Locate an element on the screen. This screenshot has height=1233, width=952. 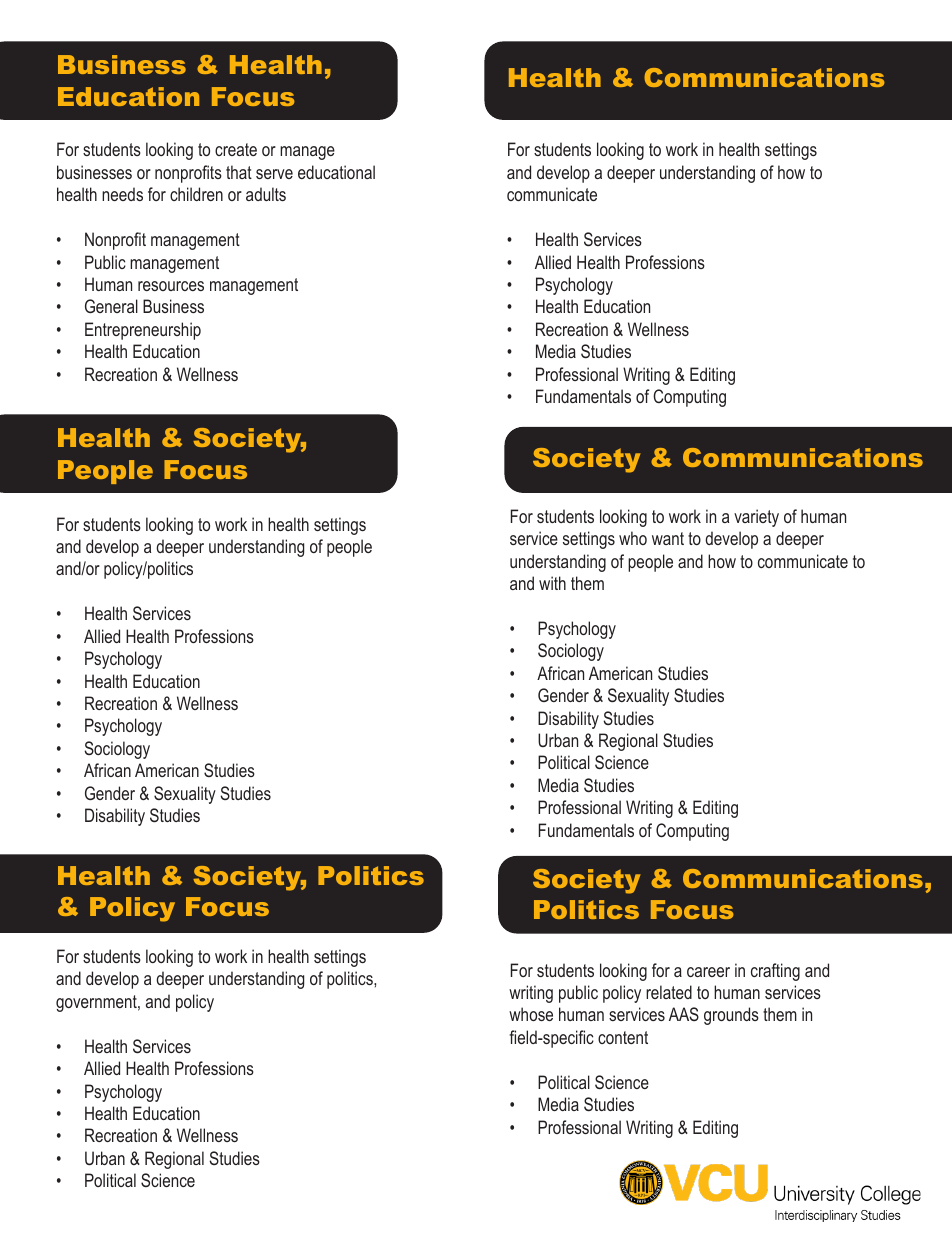
want is located at coordinates (668, 538).
